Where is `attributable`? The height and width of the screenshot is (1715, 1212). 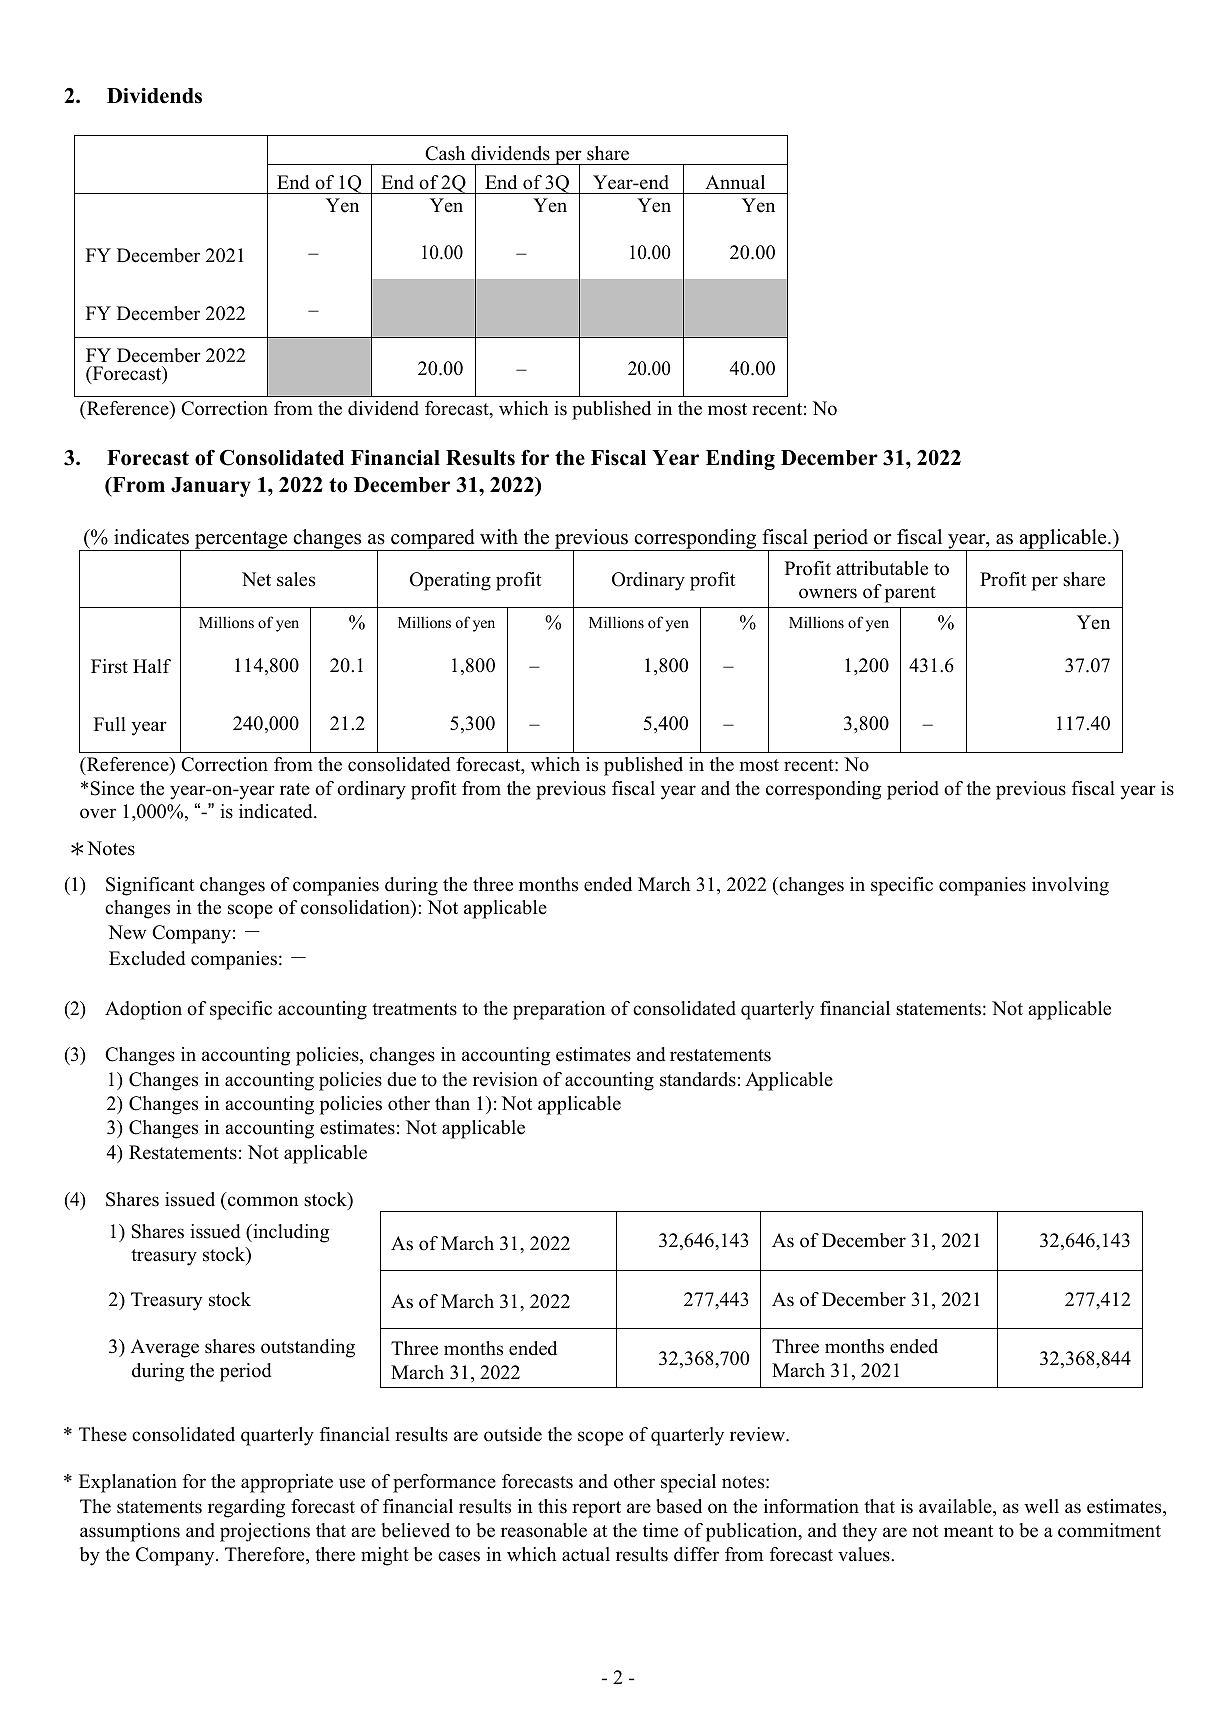
attributable is located at coordinates (882, 568).
